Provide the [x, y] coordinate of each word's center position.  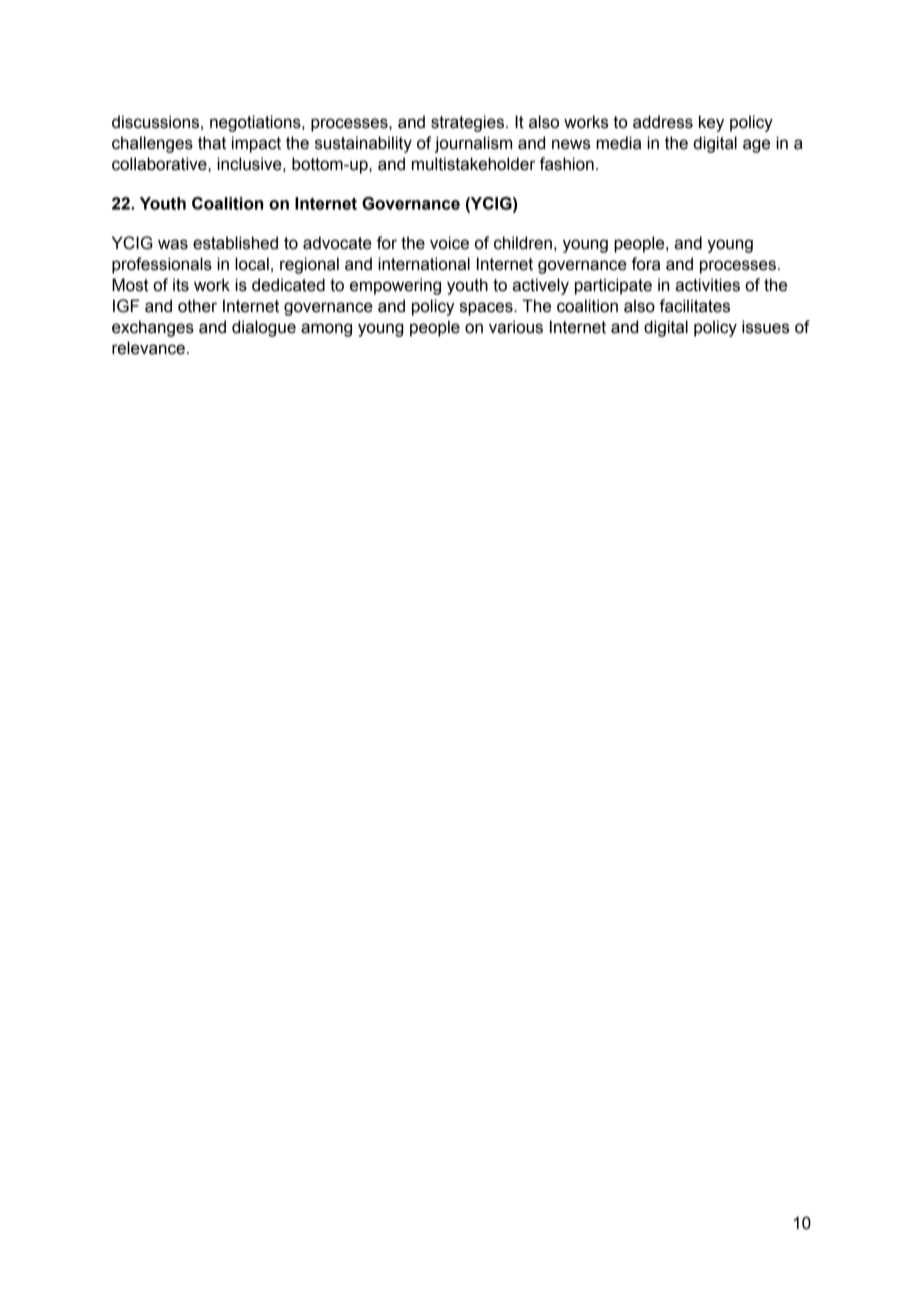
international [424, 264]
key [711, 123]
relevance [148, 348]
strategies [469, 123]
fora [645, 264]
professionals [162, 265]
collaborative [160, 164]
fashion [566, 164]
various [516, 327]
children [523, 243]
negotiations [256, 123]
